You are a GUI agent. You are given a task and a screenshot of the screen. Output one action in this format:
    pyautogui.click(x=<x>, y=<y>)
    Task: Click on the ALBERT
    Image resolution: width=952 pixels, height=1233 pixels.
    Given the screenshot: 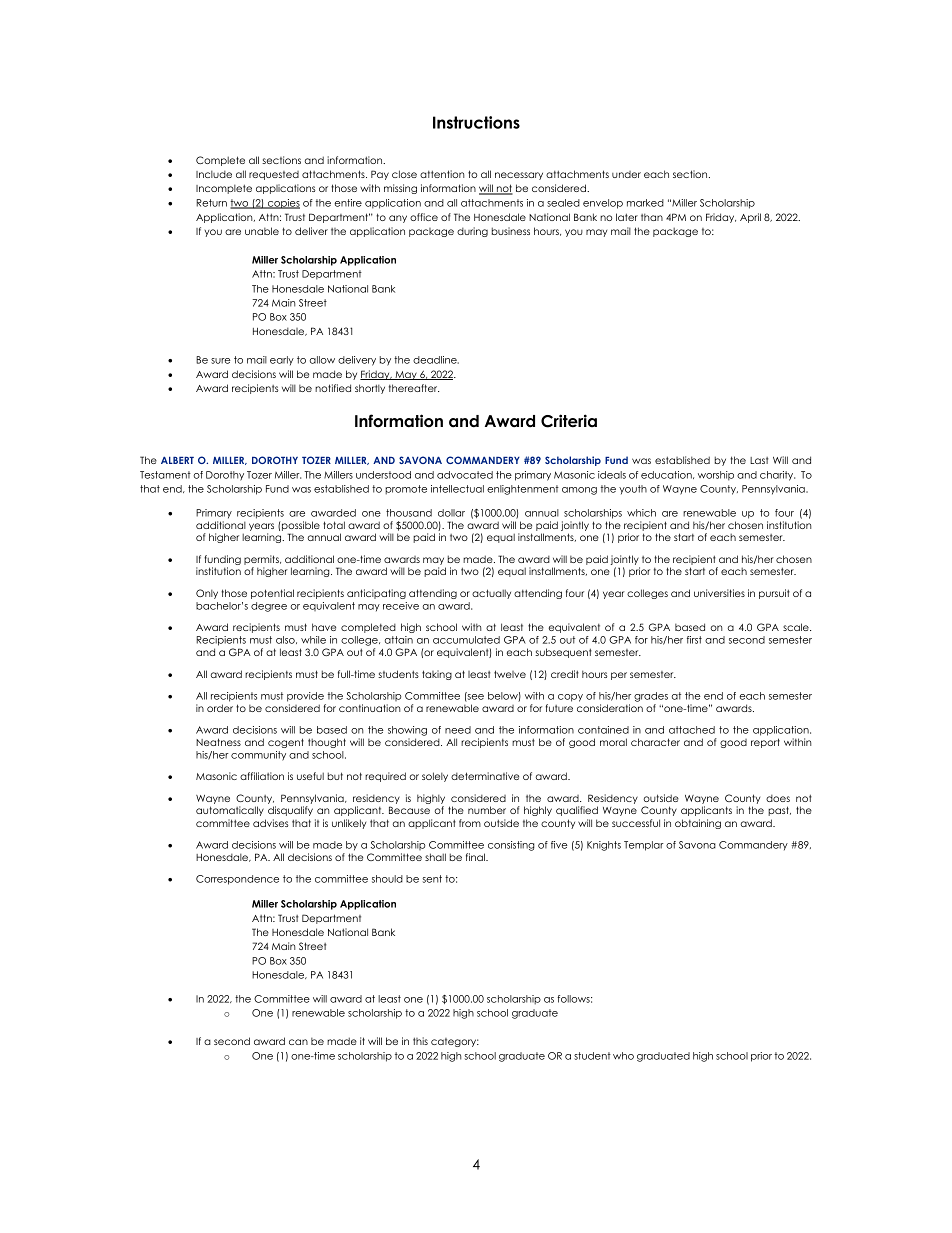 What is the action you would take?
    pyautogui.click(x=177, y=460)
